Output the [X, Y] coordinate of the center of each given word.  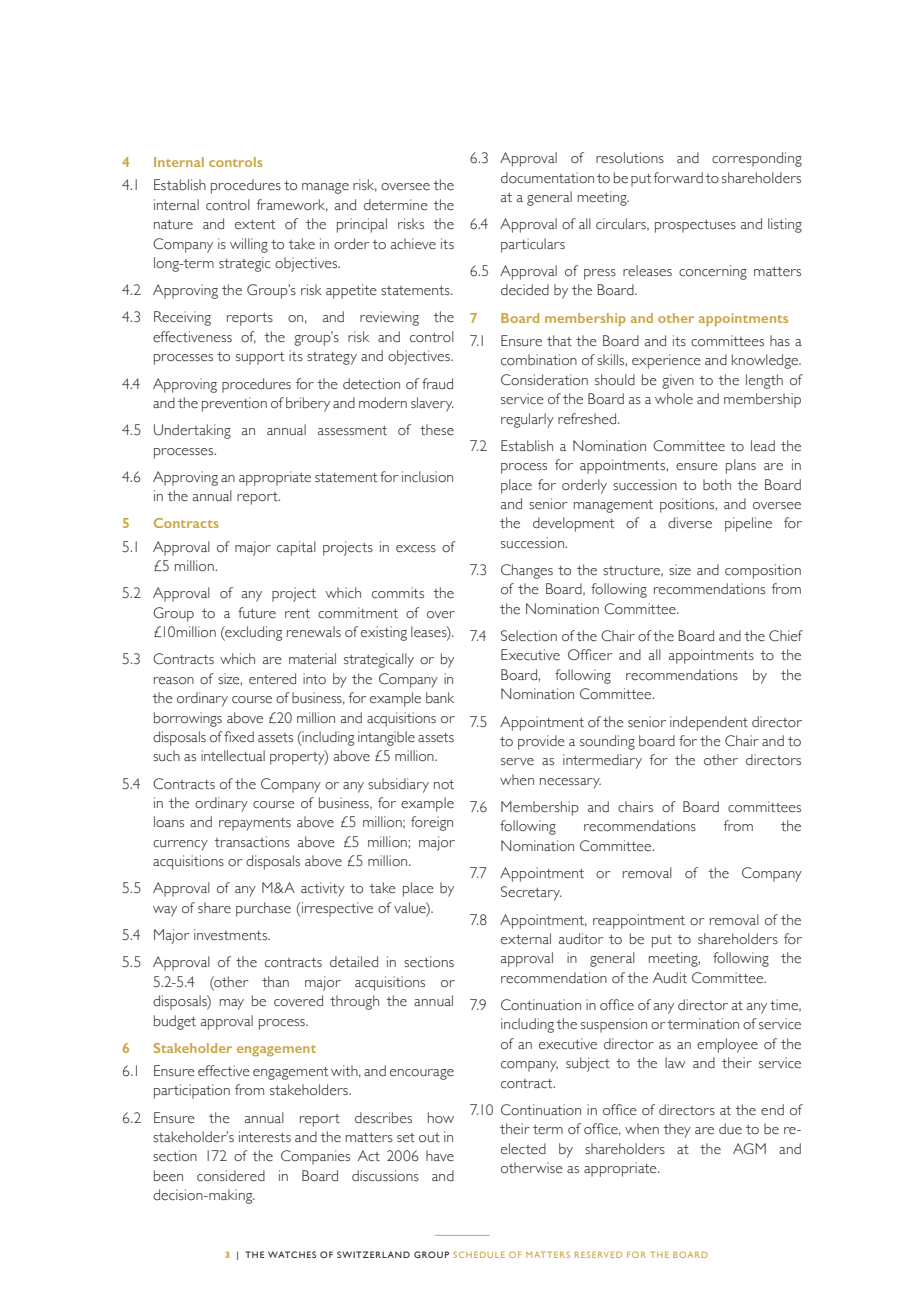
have [440, 1156]
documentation [547, 178]
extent [255, 225]
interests [265, 1137]
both [717, 485]
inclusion [427, 477]
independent [709, 723]
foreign [432, 823]
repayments [255, 824]
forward [678, 178]
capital [296, 548]
